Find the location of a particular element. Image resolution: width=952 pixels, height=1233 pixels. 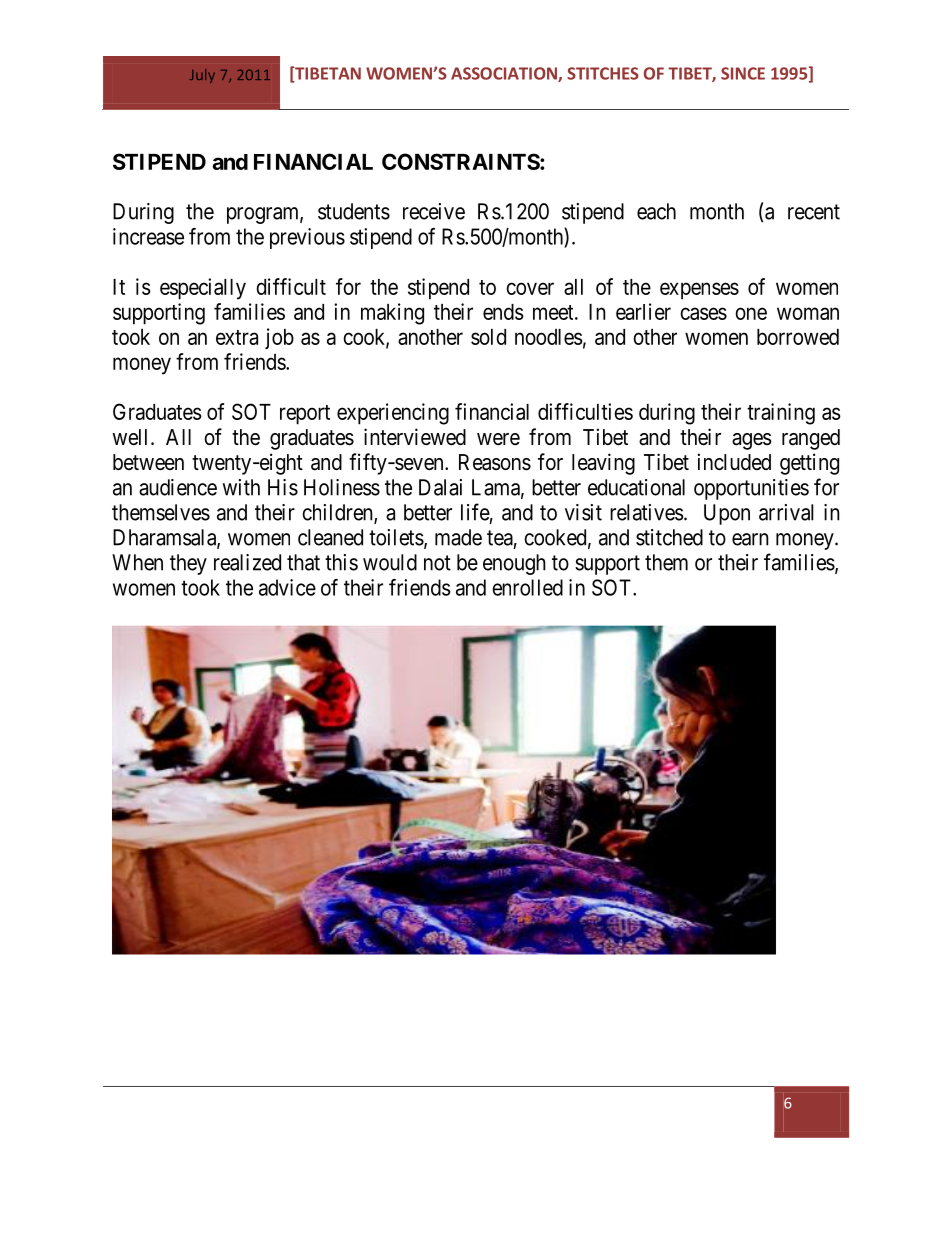

Reasons is located at coordinates (495, 462).
